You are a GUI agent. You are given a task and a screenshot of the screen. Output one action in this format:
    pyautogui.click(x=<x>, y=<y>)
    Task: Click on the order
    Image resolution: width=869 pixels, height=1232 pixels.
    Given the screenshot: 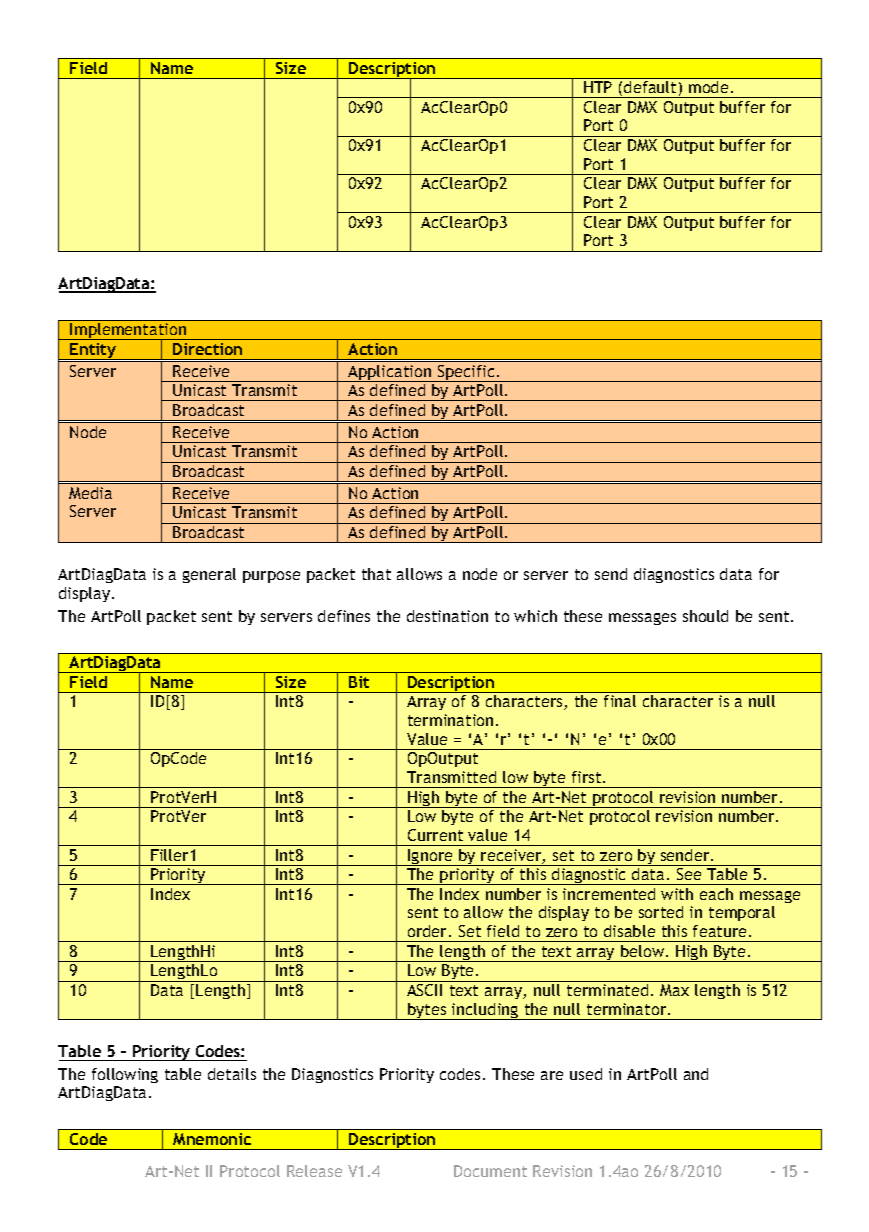 What is the action you would take?
    pyautogui.click(x=429, y=931)
